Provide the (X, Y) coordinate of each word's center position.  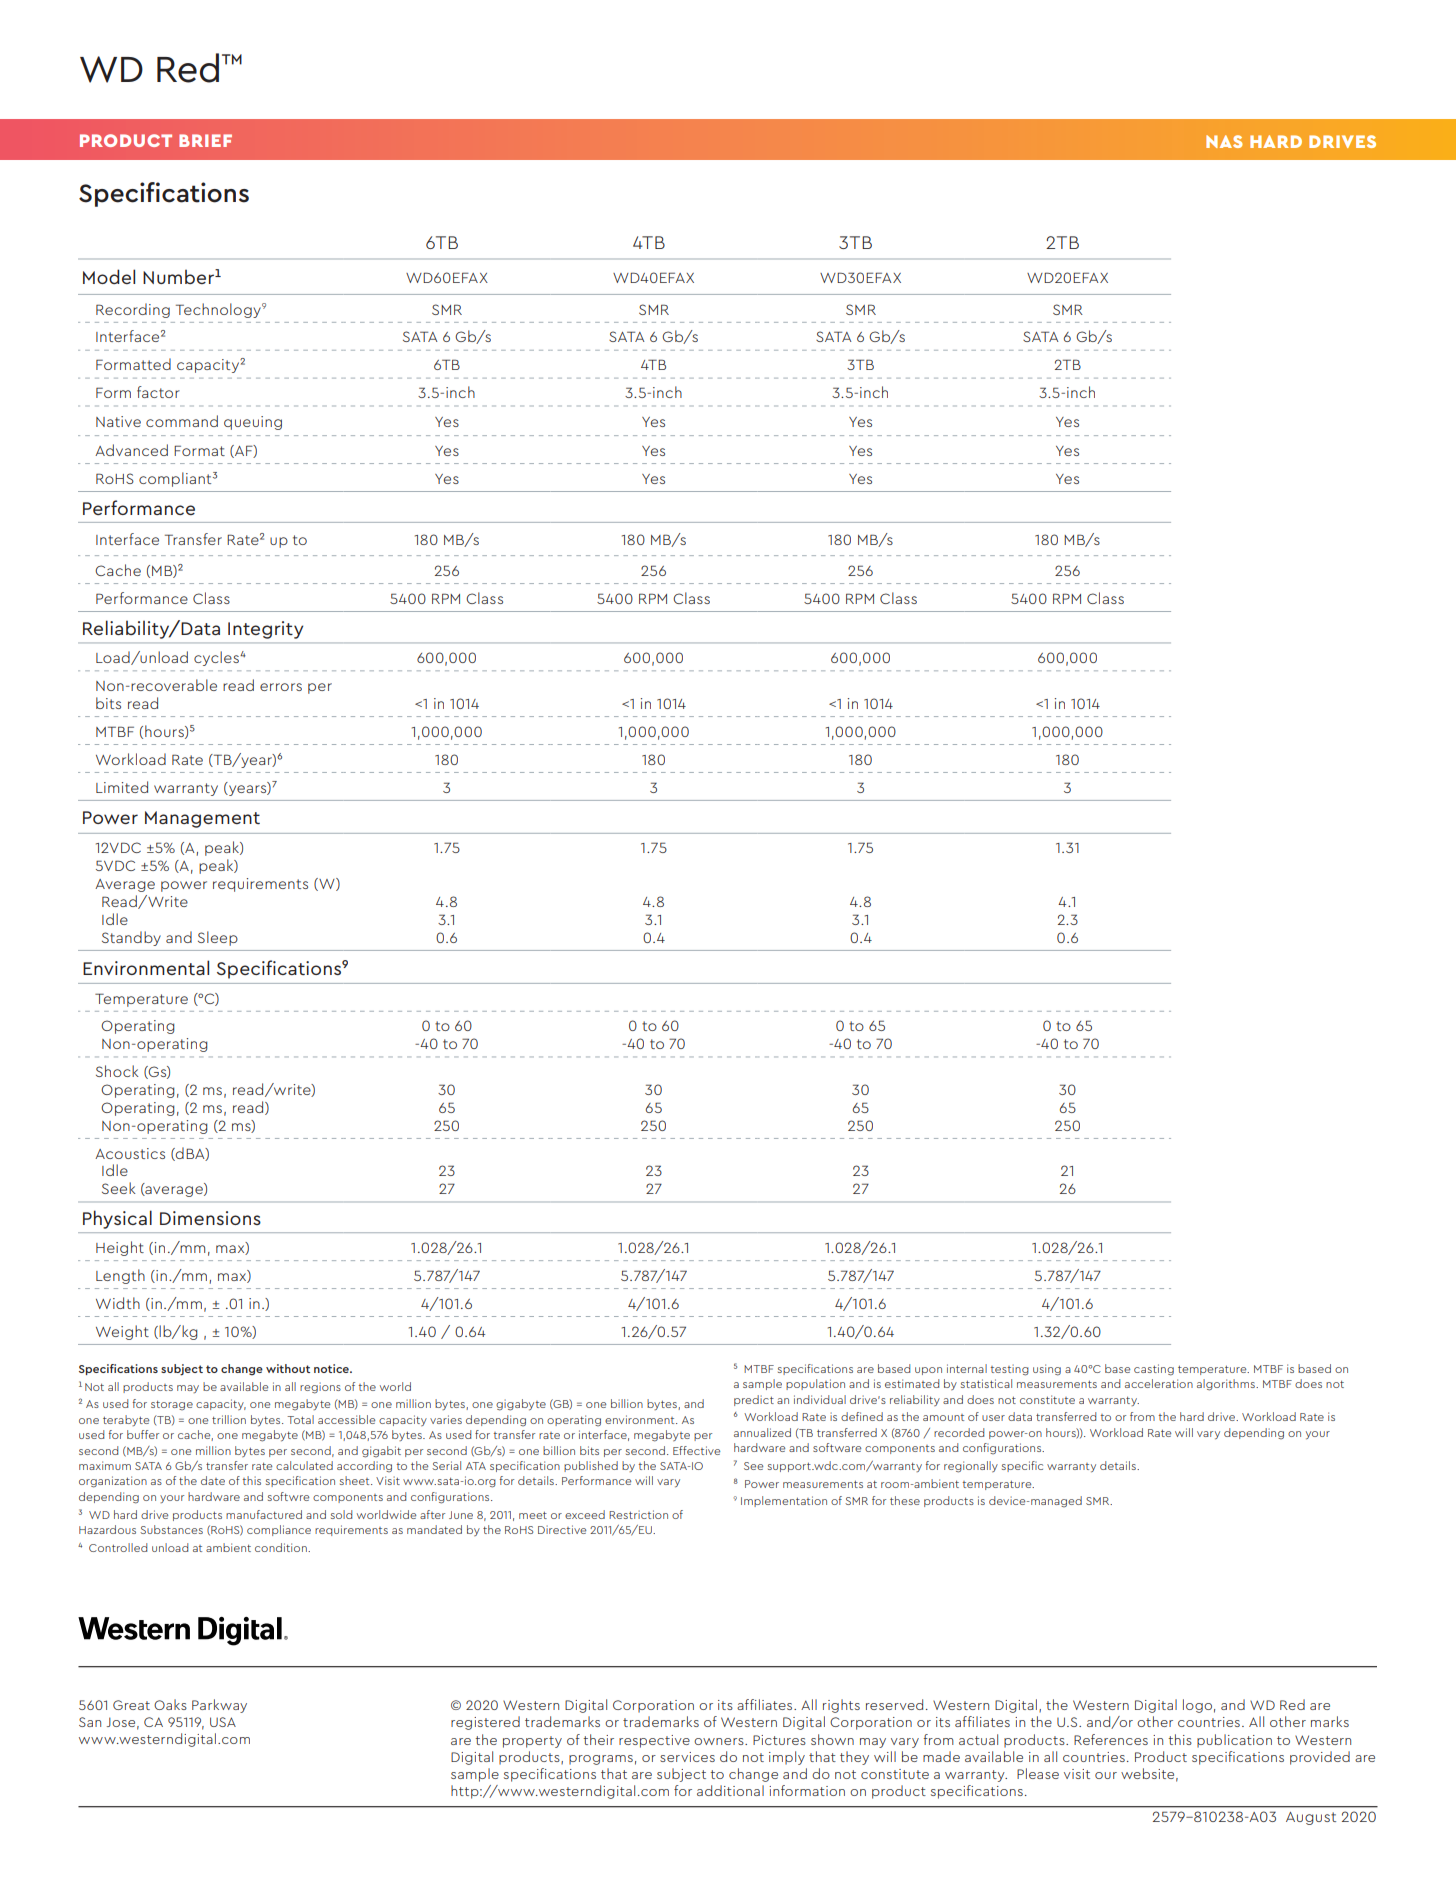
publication (1234, 1741)
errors (281, 687)
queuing (253, 423)
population (815, 1384)
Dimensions (210, 1218)
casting (1154, 1370)
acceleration (1159, 1383)
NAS (1224, 141)
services (687, 1757)
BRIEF (205, 140)
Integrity (265, 630)
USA (223, 1722)
